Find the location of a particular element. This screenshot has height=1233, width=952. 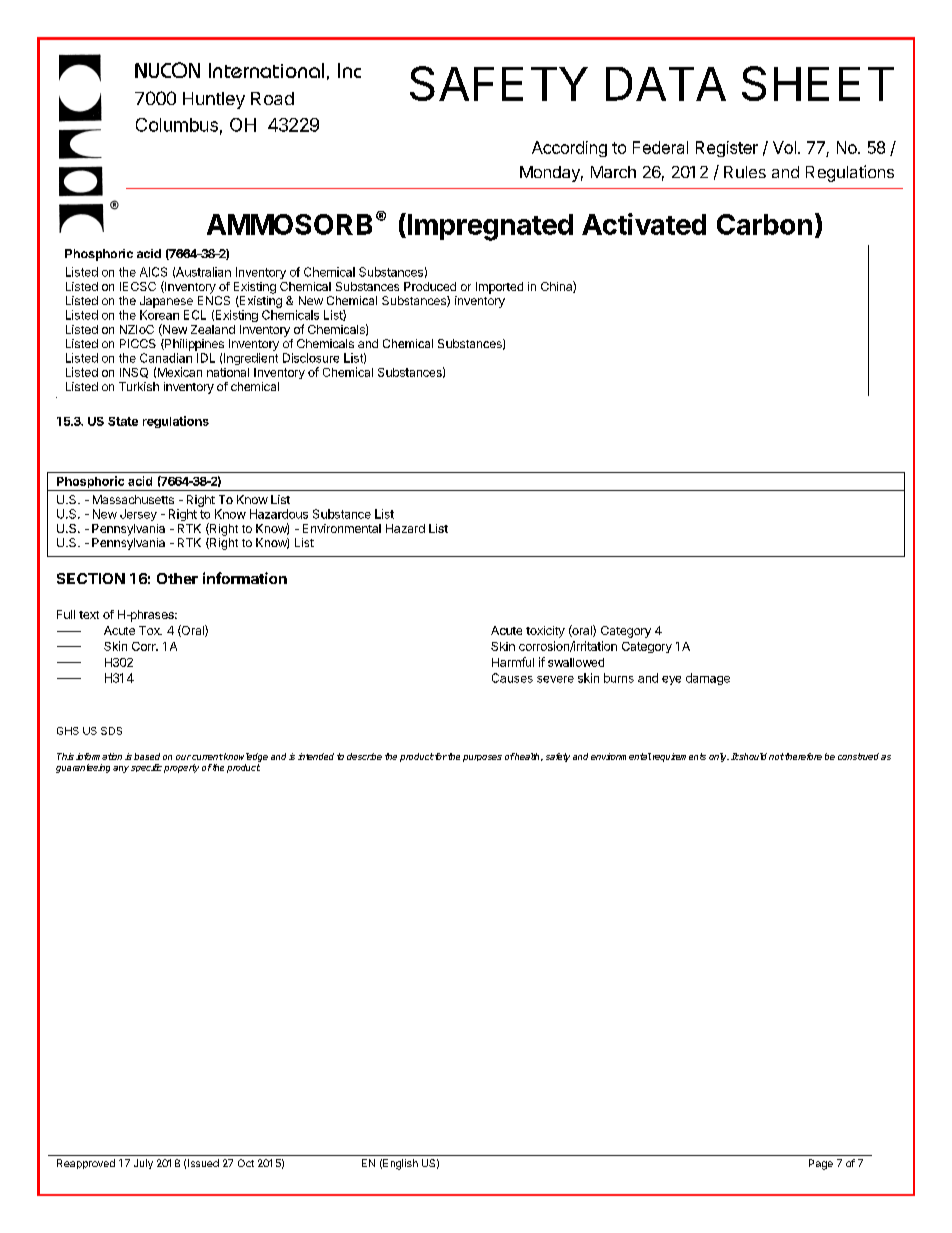

Other is located at coordinates (177, 578).
